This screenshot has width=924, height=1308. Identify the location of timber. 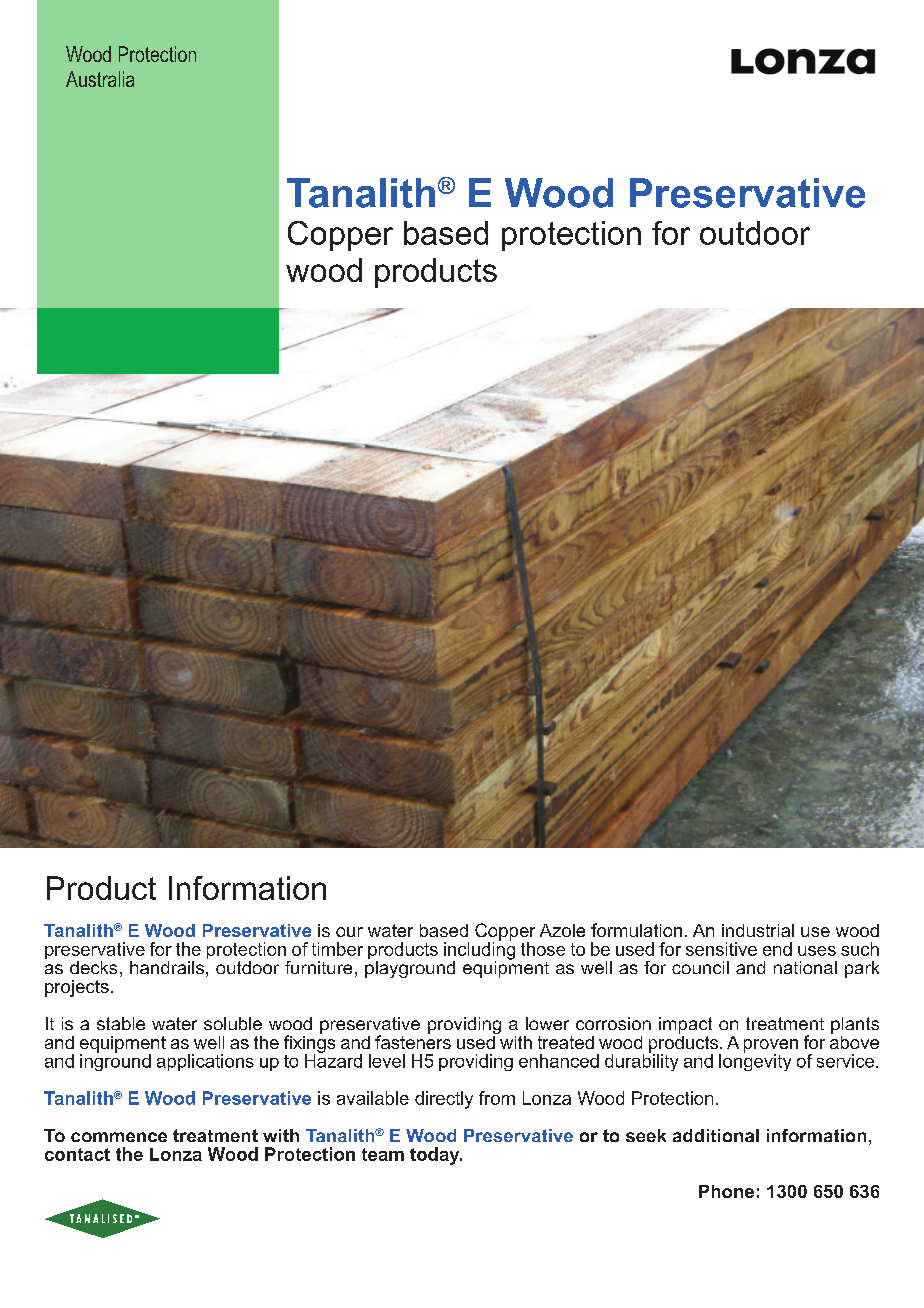
(337, 949).
